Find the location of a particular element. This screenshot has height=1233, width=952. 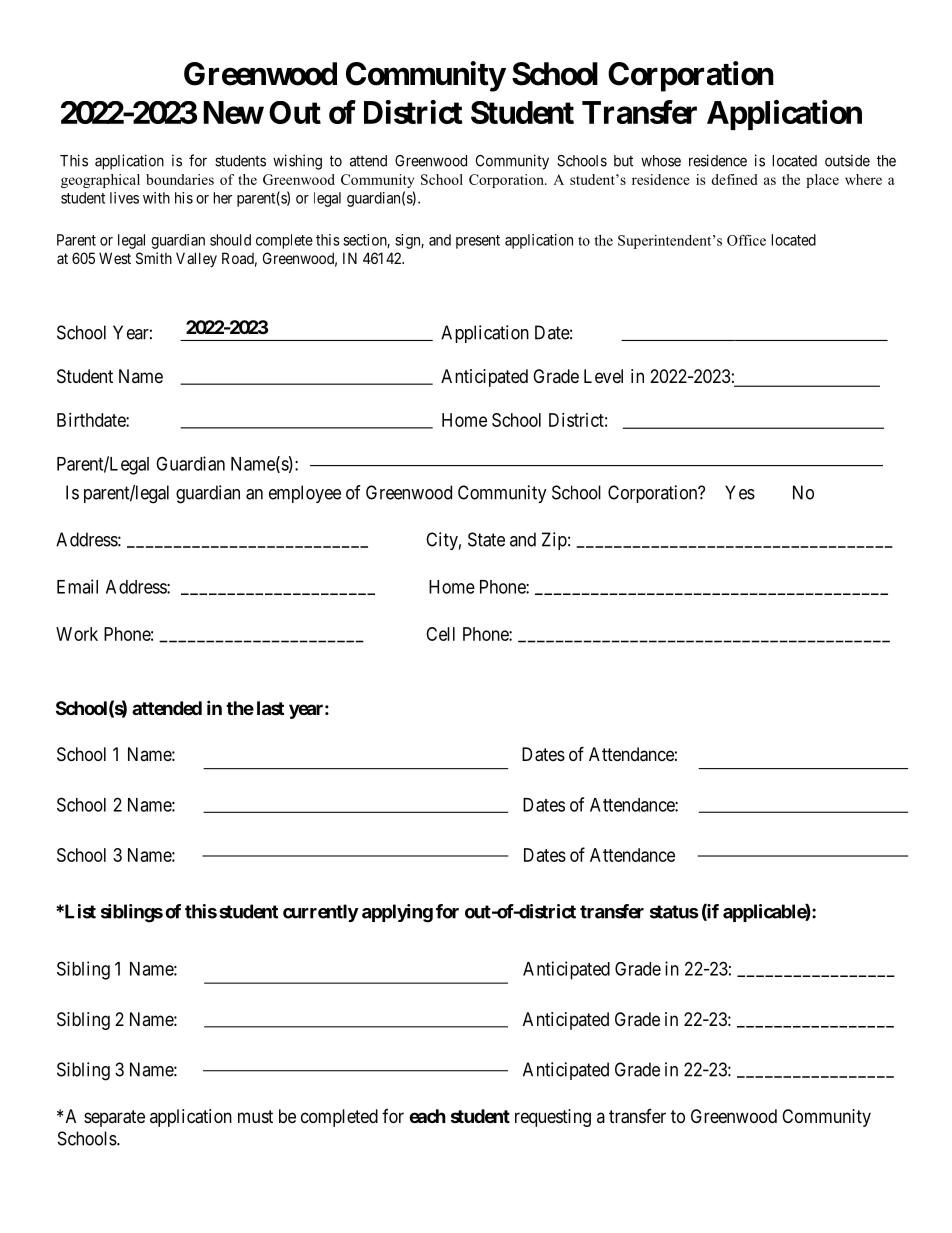

Work is located at coordinates (77, 634).
